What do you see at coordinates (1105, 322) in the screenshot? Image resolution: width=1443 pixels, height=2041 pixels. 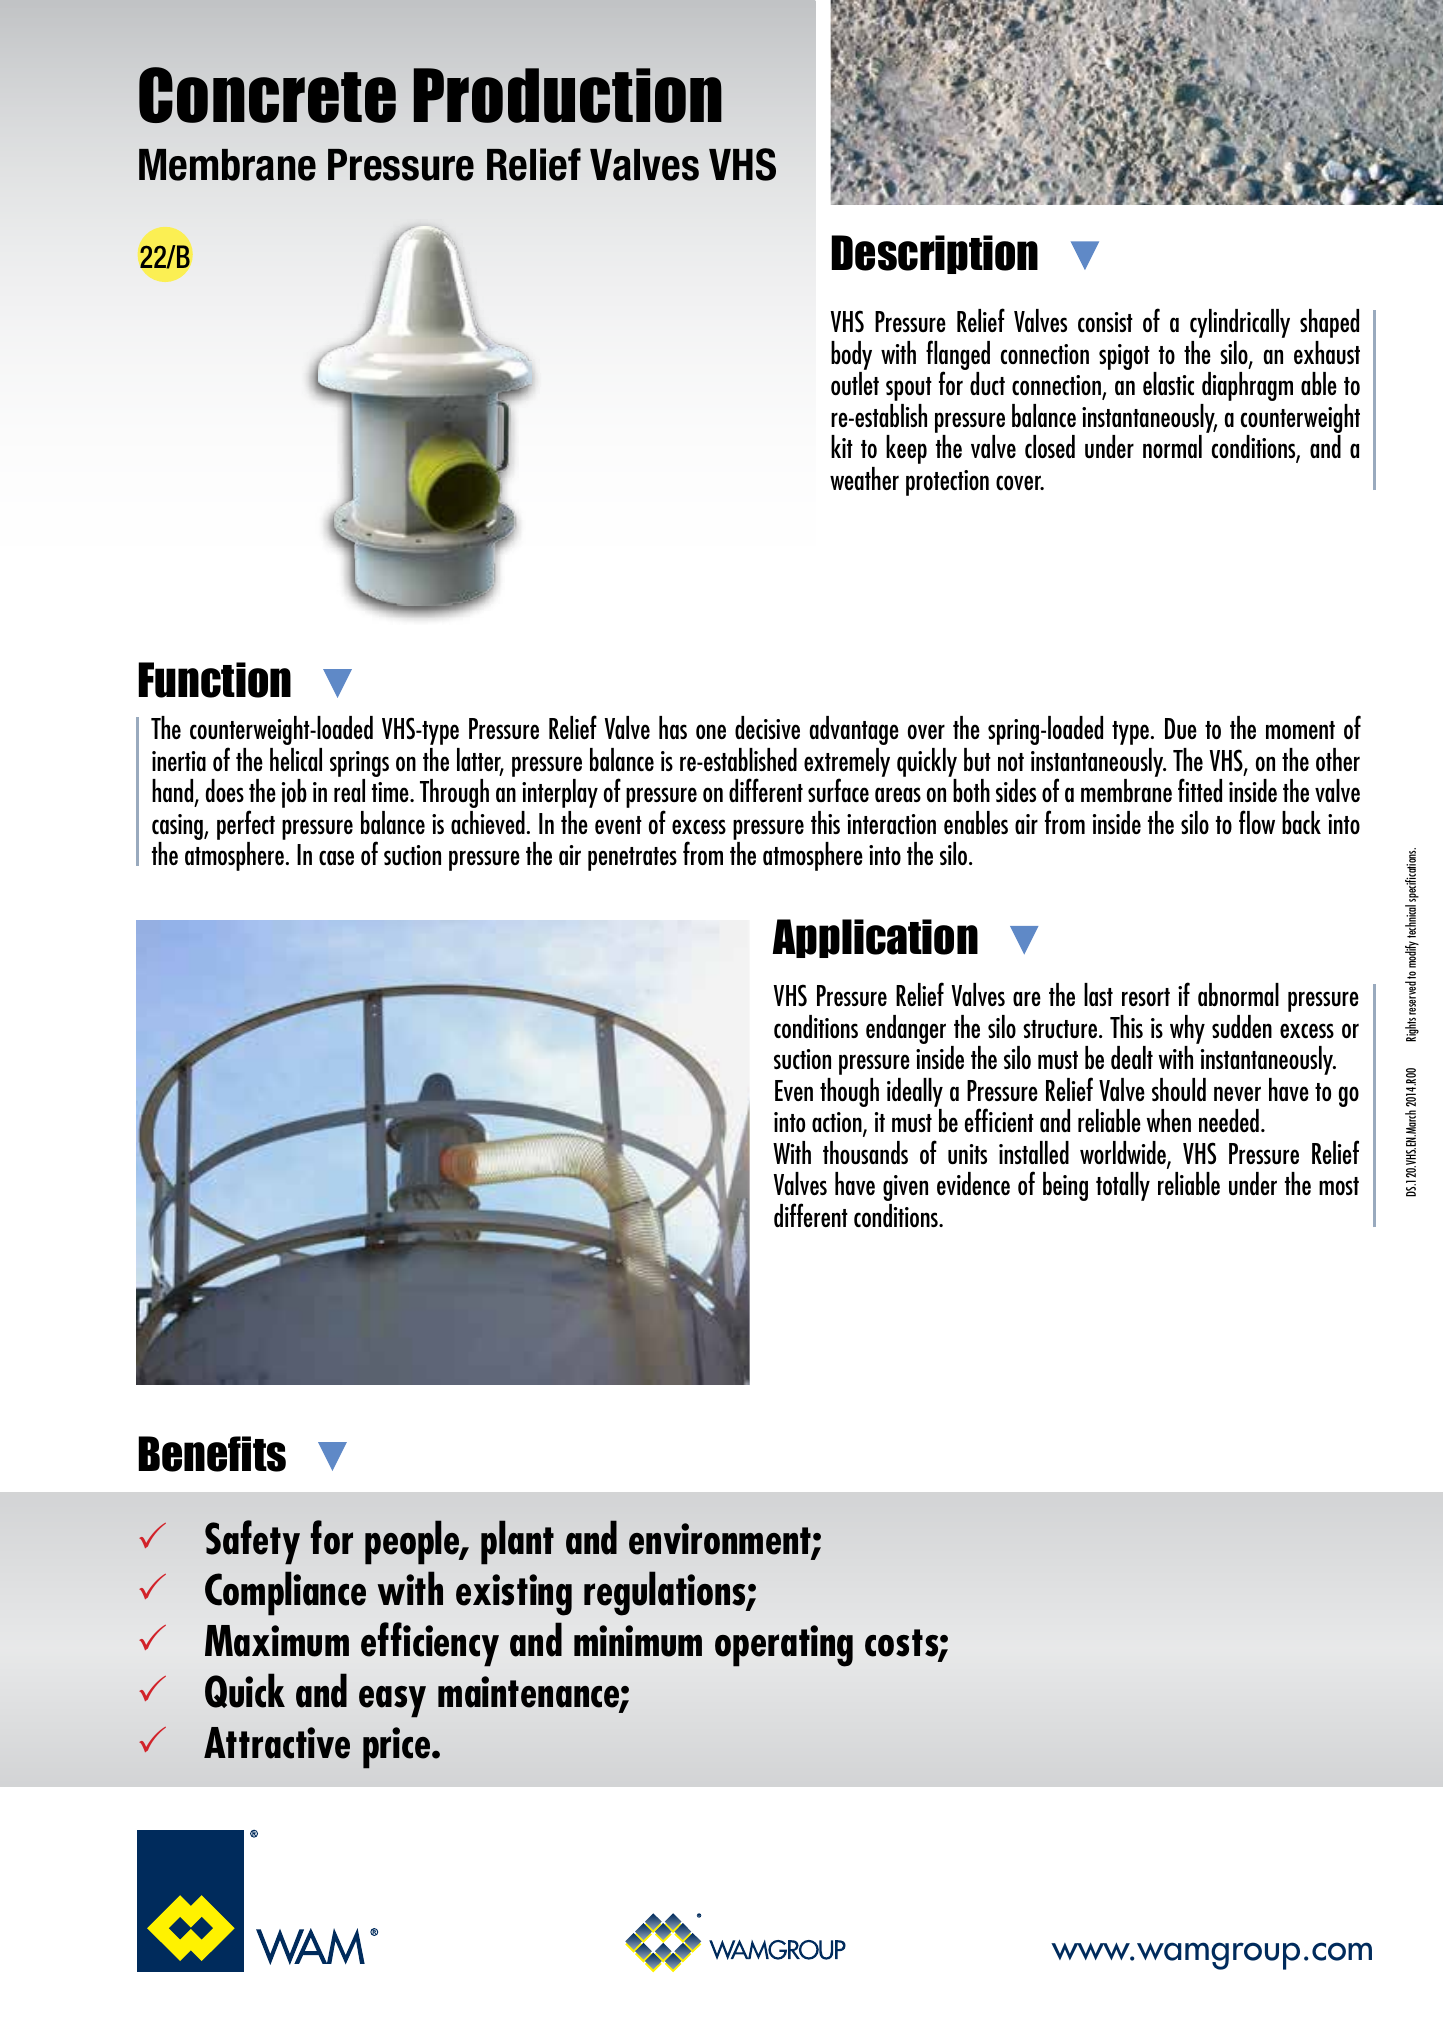 I see `consist` at bounding box center [1105, 322].
